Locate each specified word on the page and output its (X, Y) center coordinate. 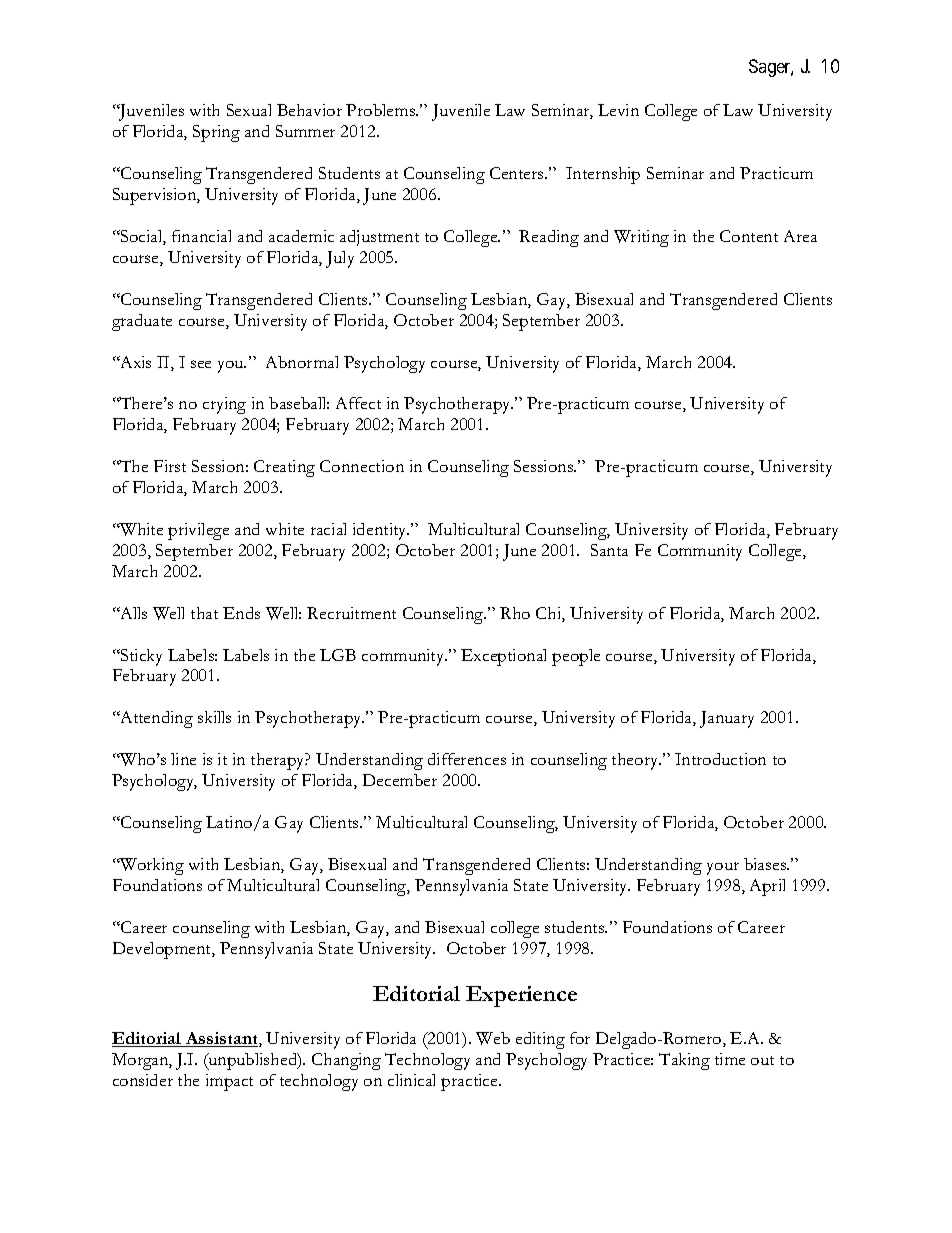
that (204, 613)
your (723, 868)
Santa (609, 550)
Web (493, 1038)
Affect (358, 403)
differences (467, 759)
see (201, 364)
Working (151, 866)
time (730, 1059)
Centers (518, 173)
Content (749, 236)
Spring (216, 133)
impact (229, 1082)
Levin (618, 110)
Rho (515, 613)
